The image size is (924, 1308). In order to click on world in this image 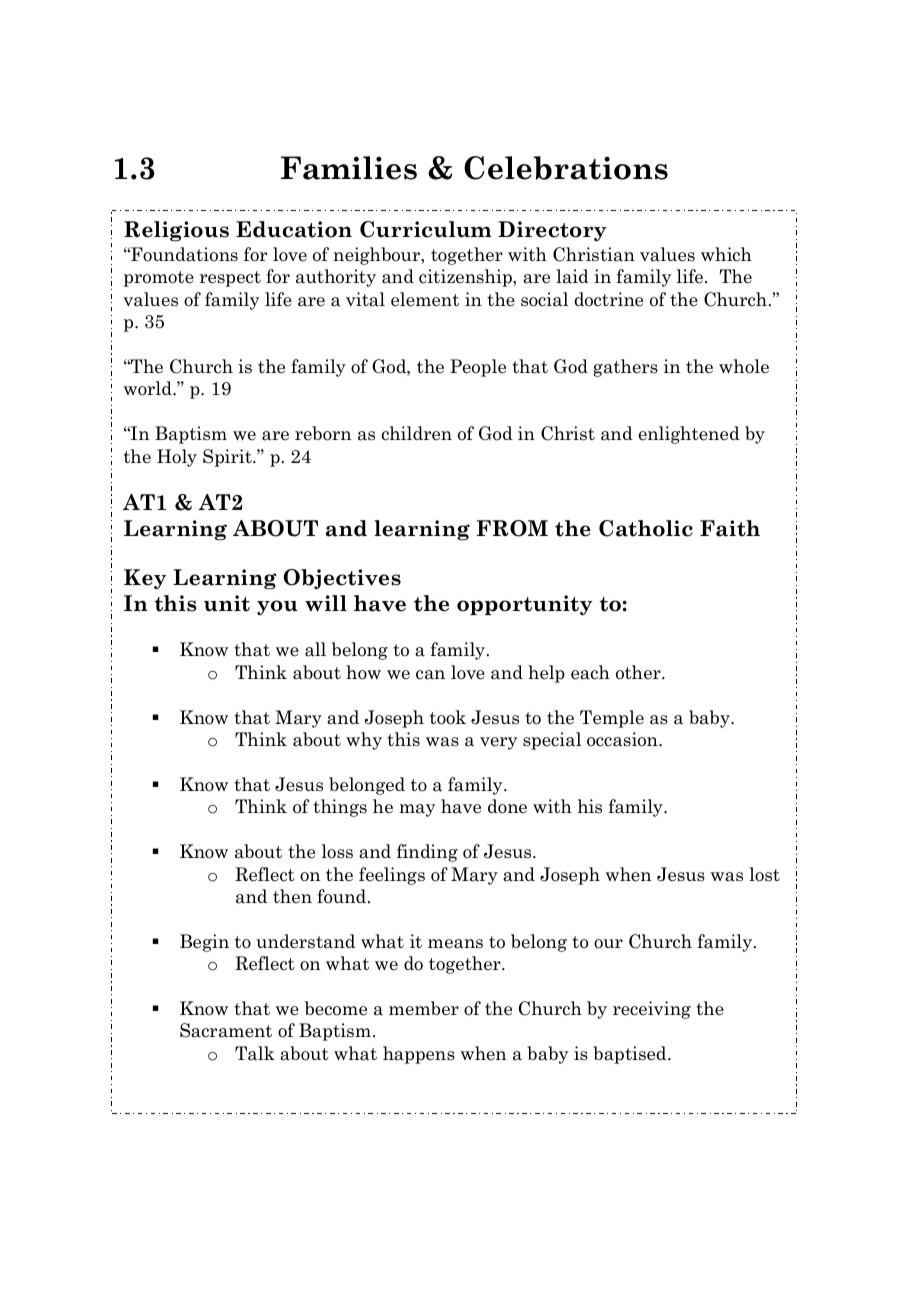, I will do `click(149, 388)`.
